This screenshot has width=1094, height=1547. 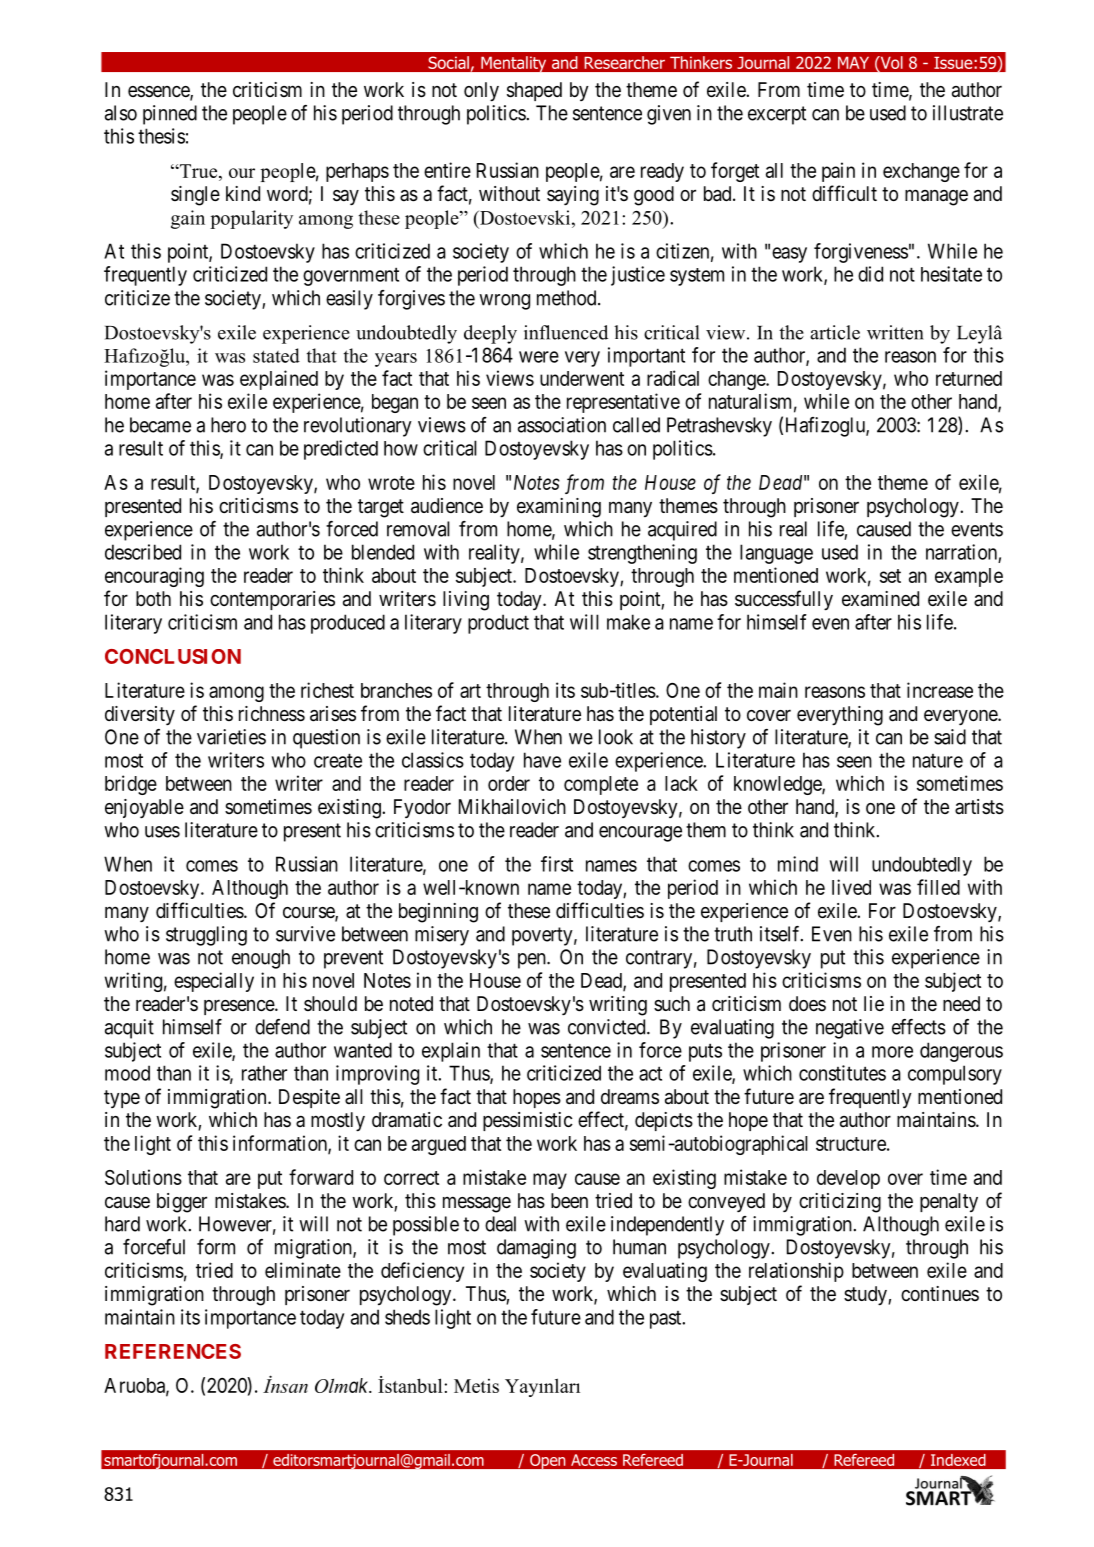 What do you see at coordinates (938, 761) in the screenshot?
I see `nature` at bounding box center [938, 761].
